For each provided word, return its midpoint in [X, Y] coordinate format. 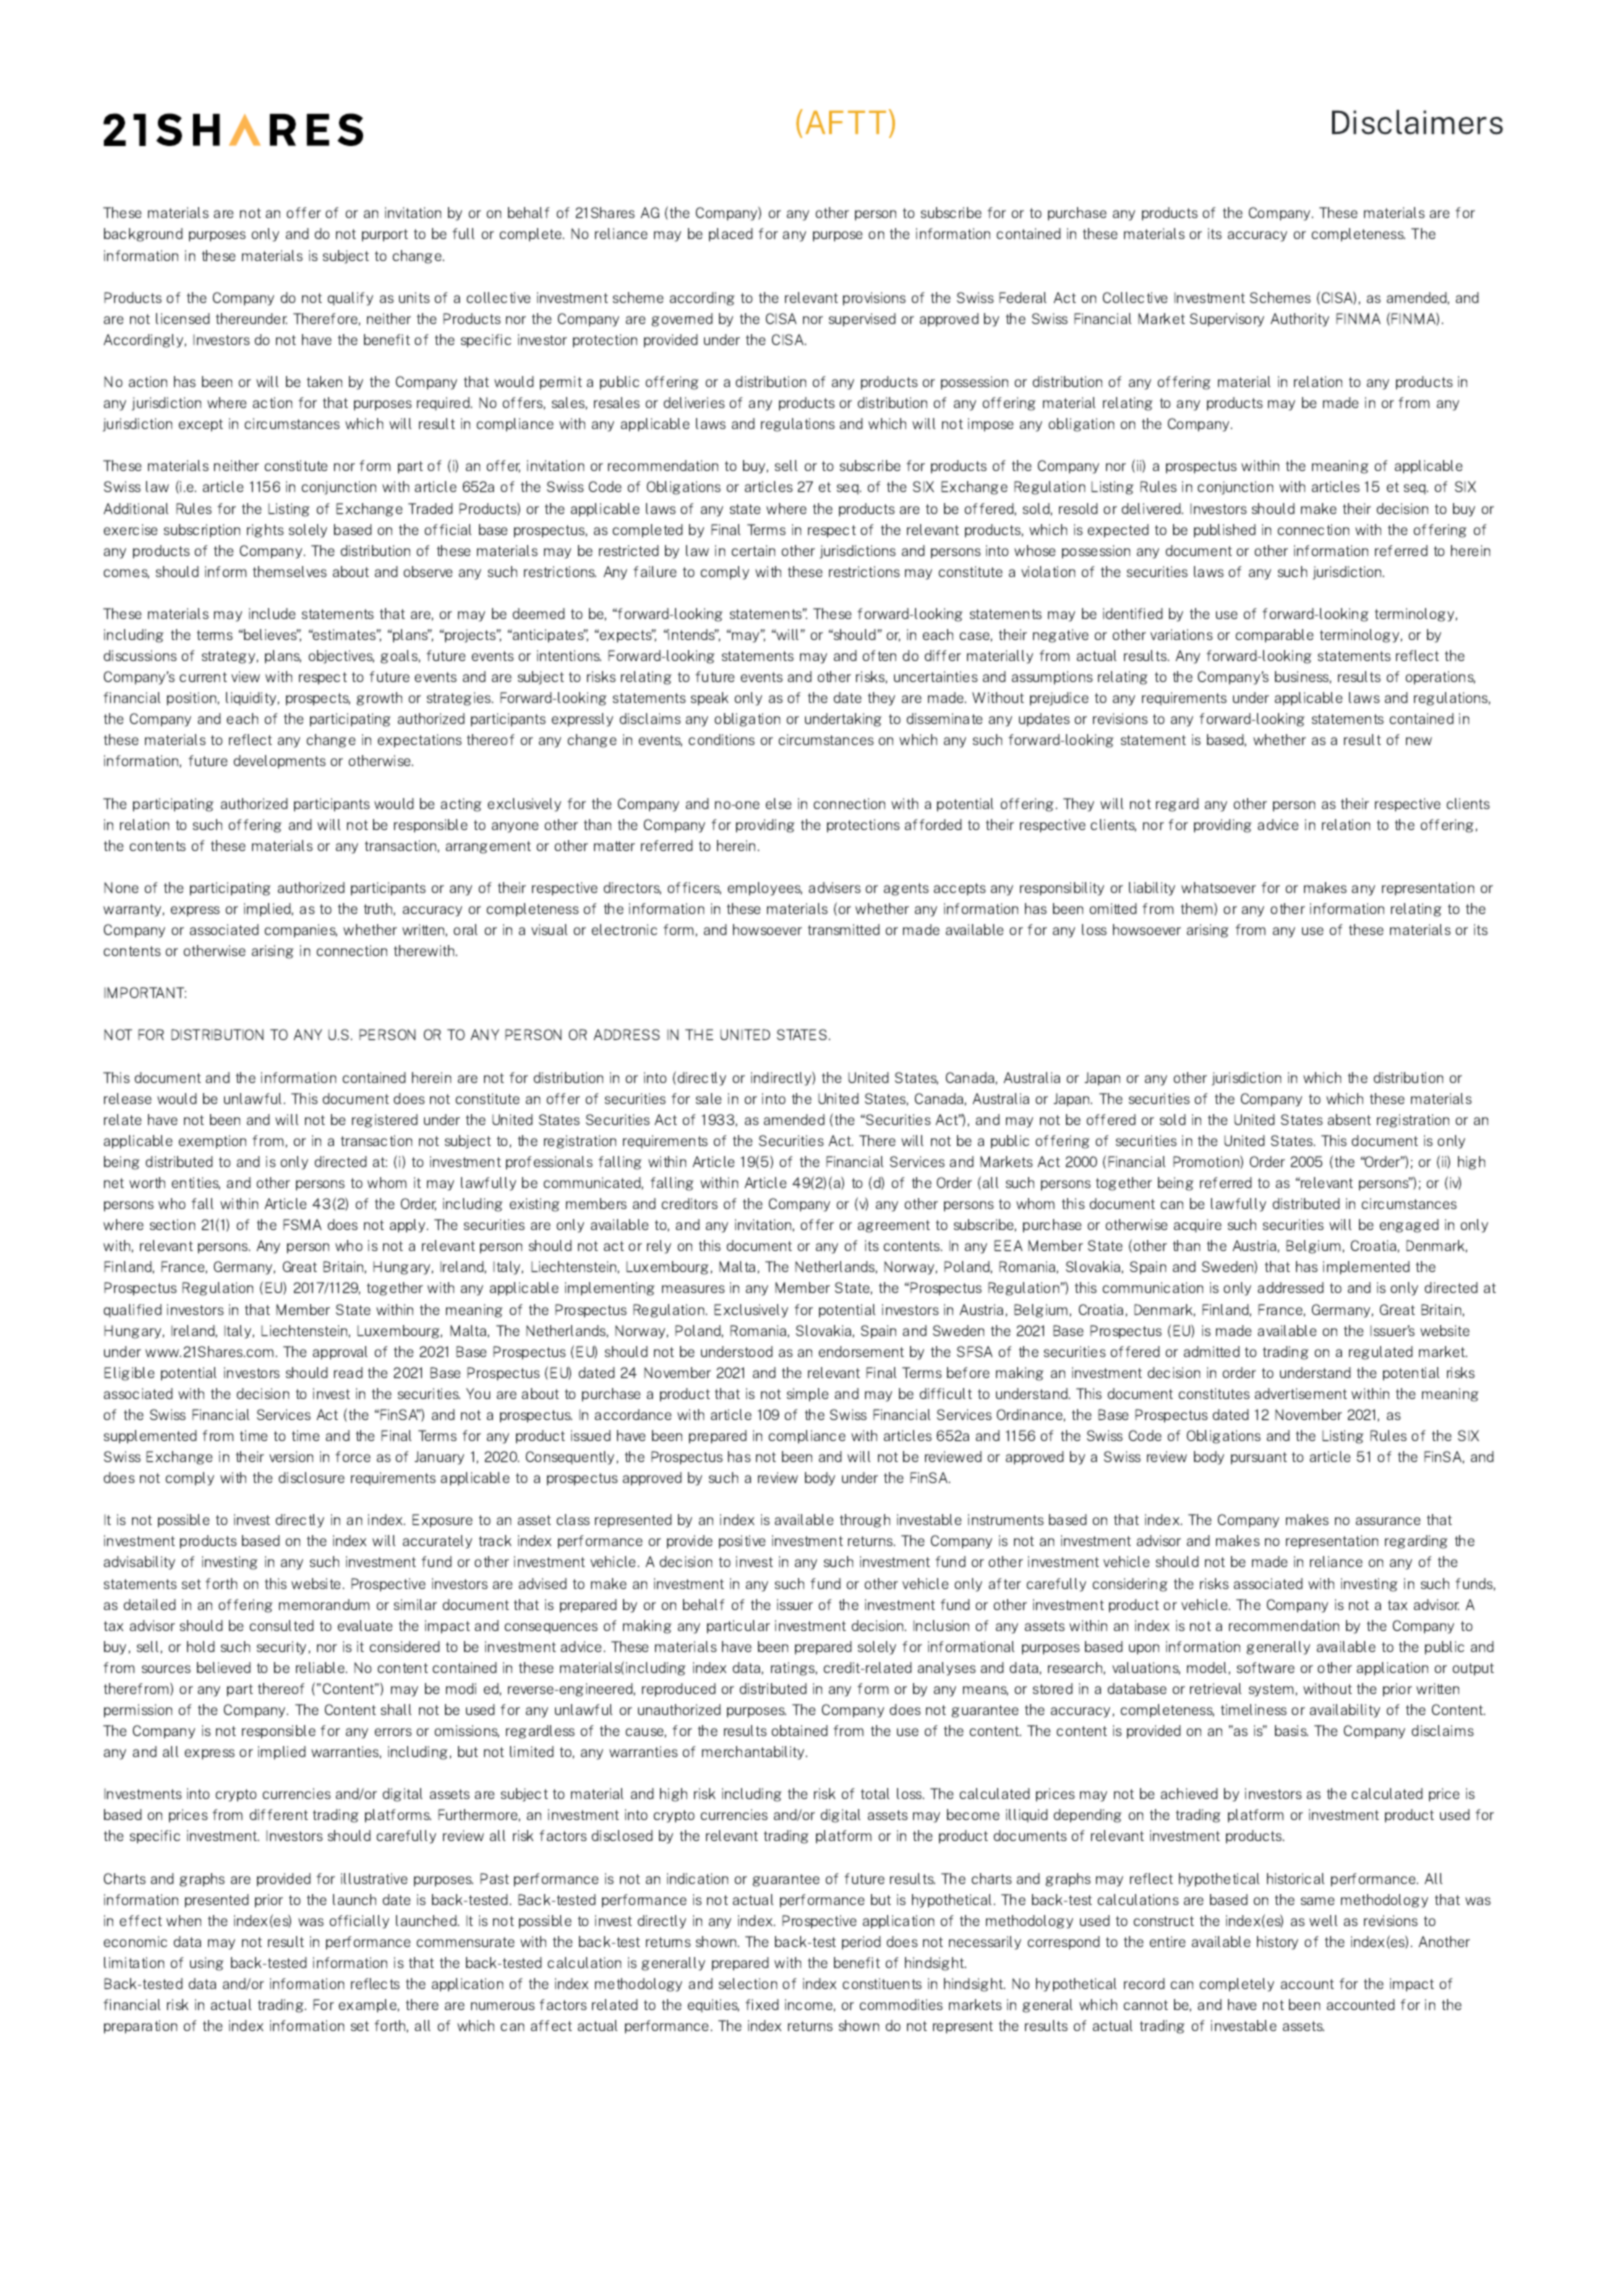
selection [748, 1983]
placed [731, 235]
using [207, 1964]
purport [385, 235]
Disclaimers [1417, 122]
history [1277, 1943]
